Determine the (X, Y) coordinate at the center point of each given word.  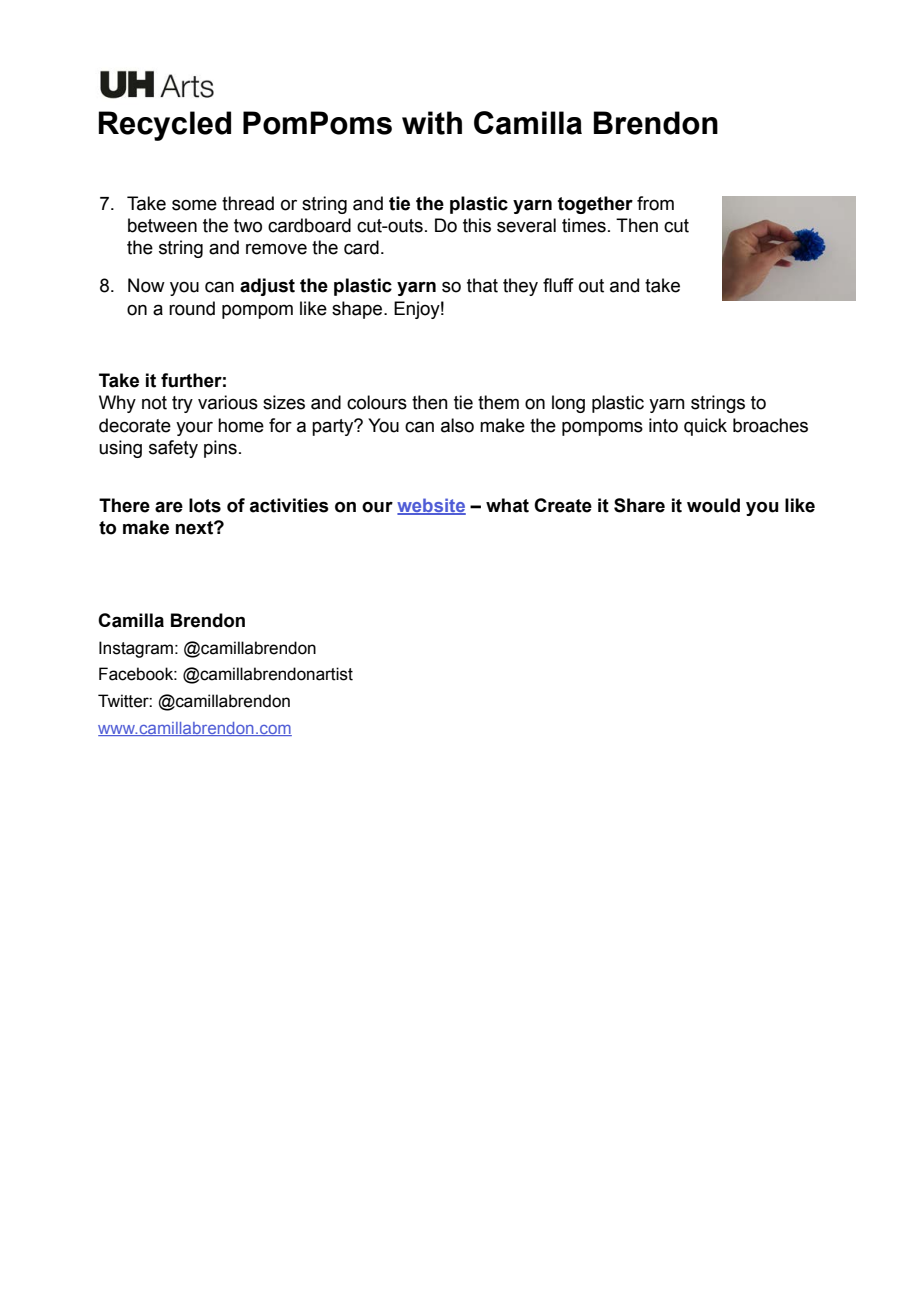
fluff (558, 285)
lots (205, 505)
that (482, 285)
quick (705, 427)
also (457, 425)
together (595, 205)
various (228, 402)
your (194, 428)
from (655, 203)
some (194, 205)
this (477, 225)
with (432, 123)
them (498, 402)
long (568, 404)
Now (146, 285)
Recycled (165, 126)
